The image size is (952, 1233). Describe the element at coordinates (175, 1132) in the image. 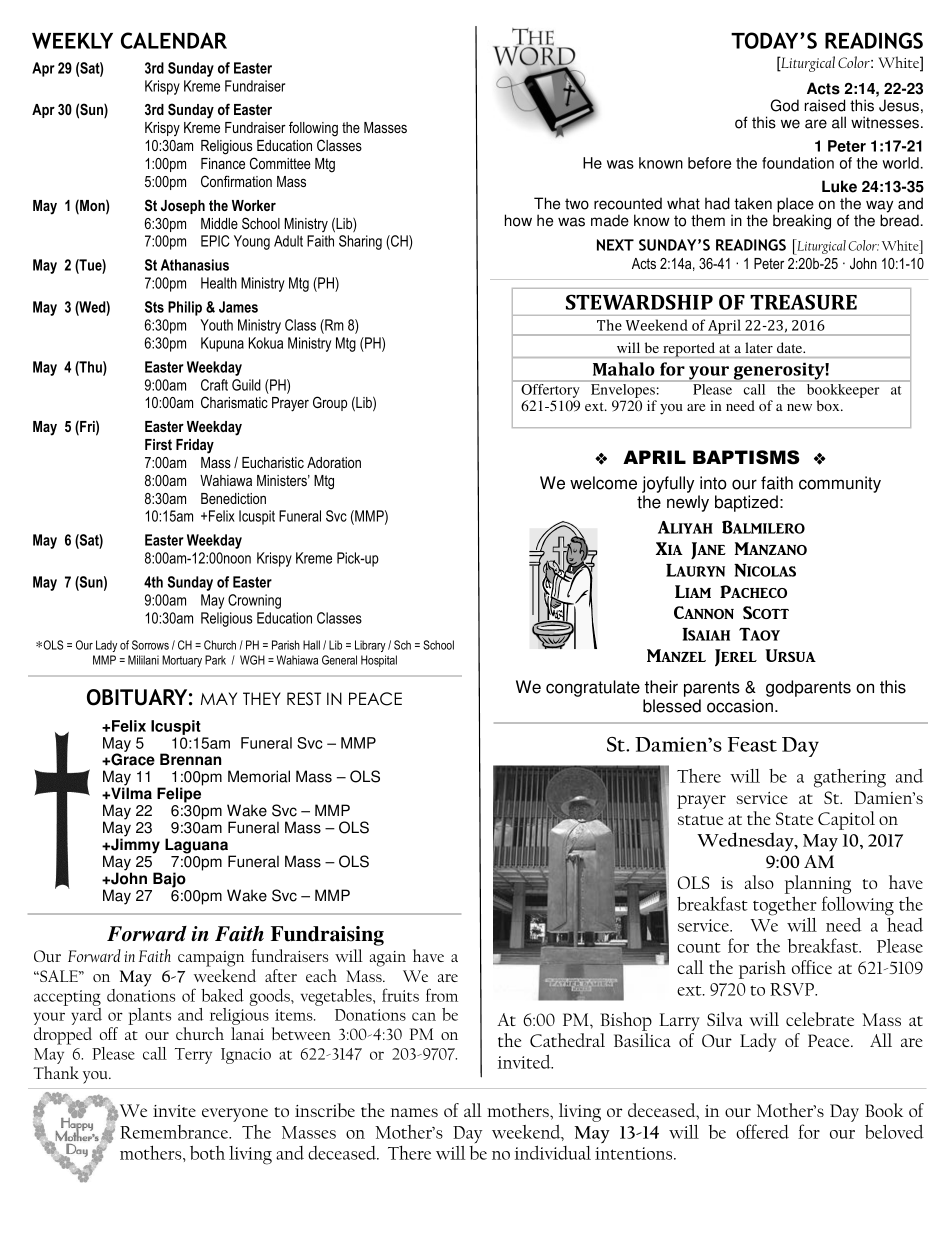

I see `Remembrance` at that location.
